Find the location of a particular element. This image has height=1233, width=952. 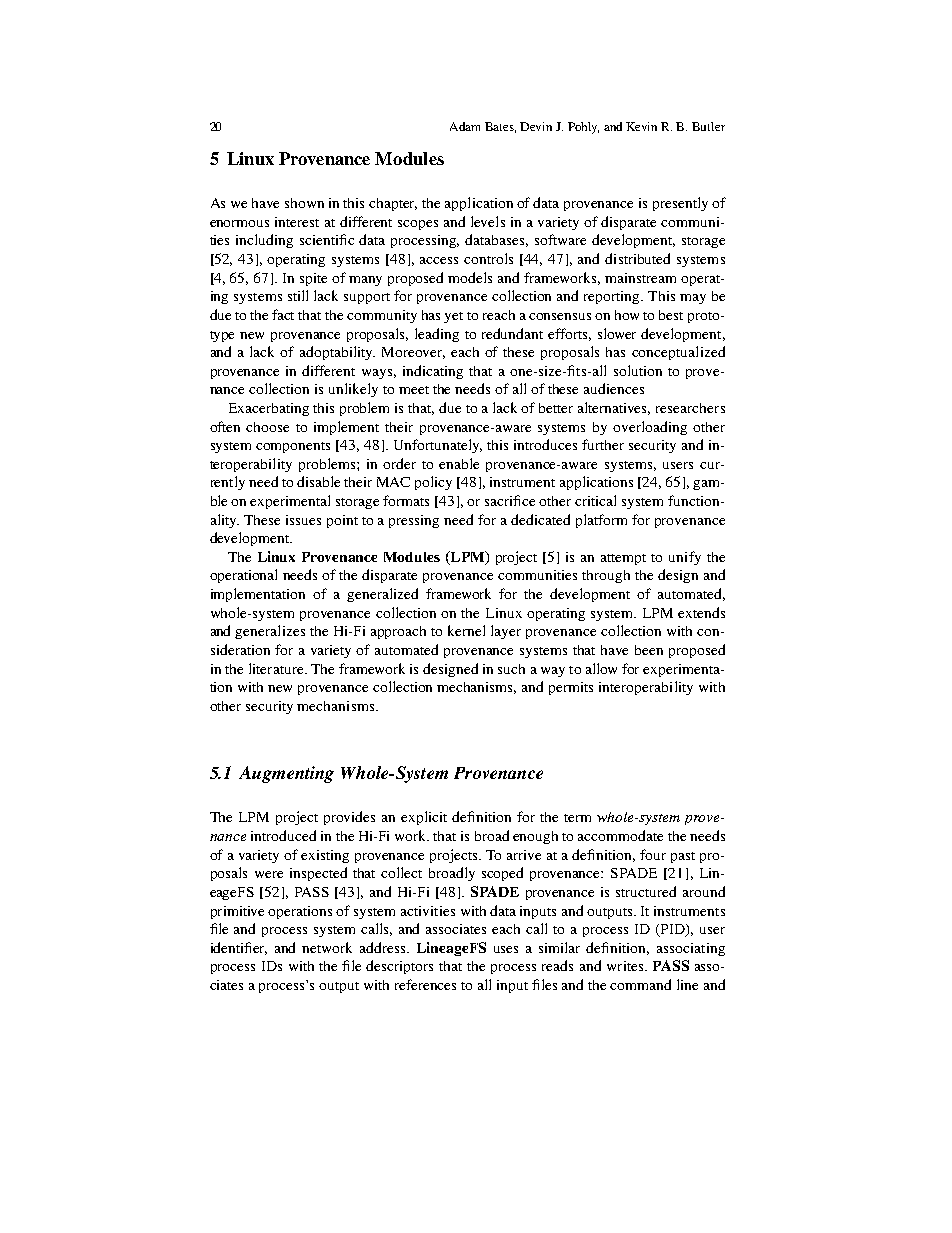

issues is located at coordinates (303, 520).
